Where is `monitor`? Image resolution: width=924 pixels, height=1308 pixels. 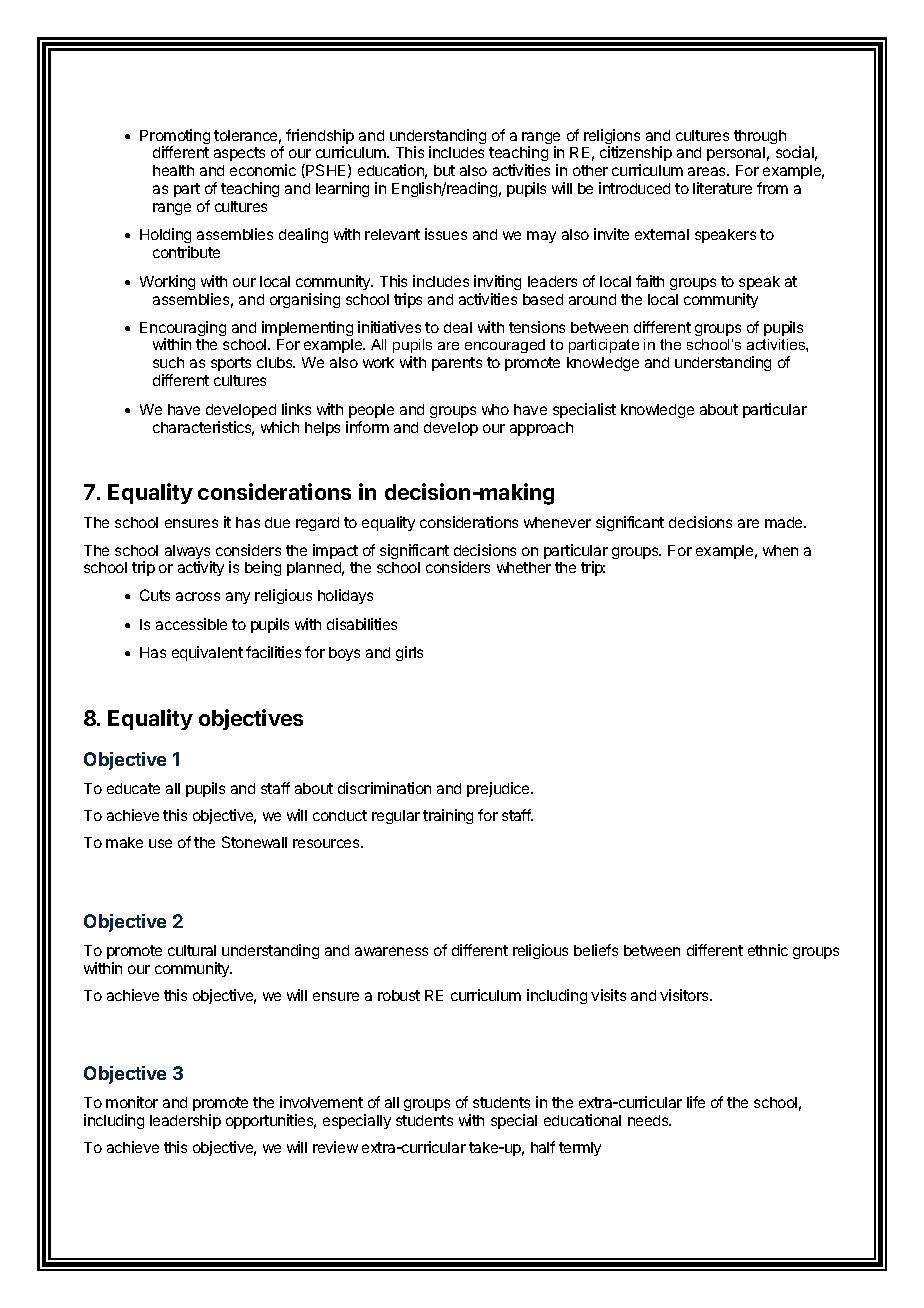 monitor is located at coordinates (132, 1102).
